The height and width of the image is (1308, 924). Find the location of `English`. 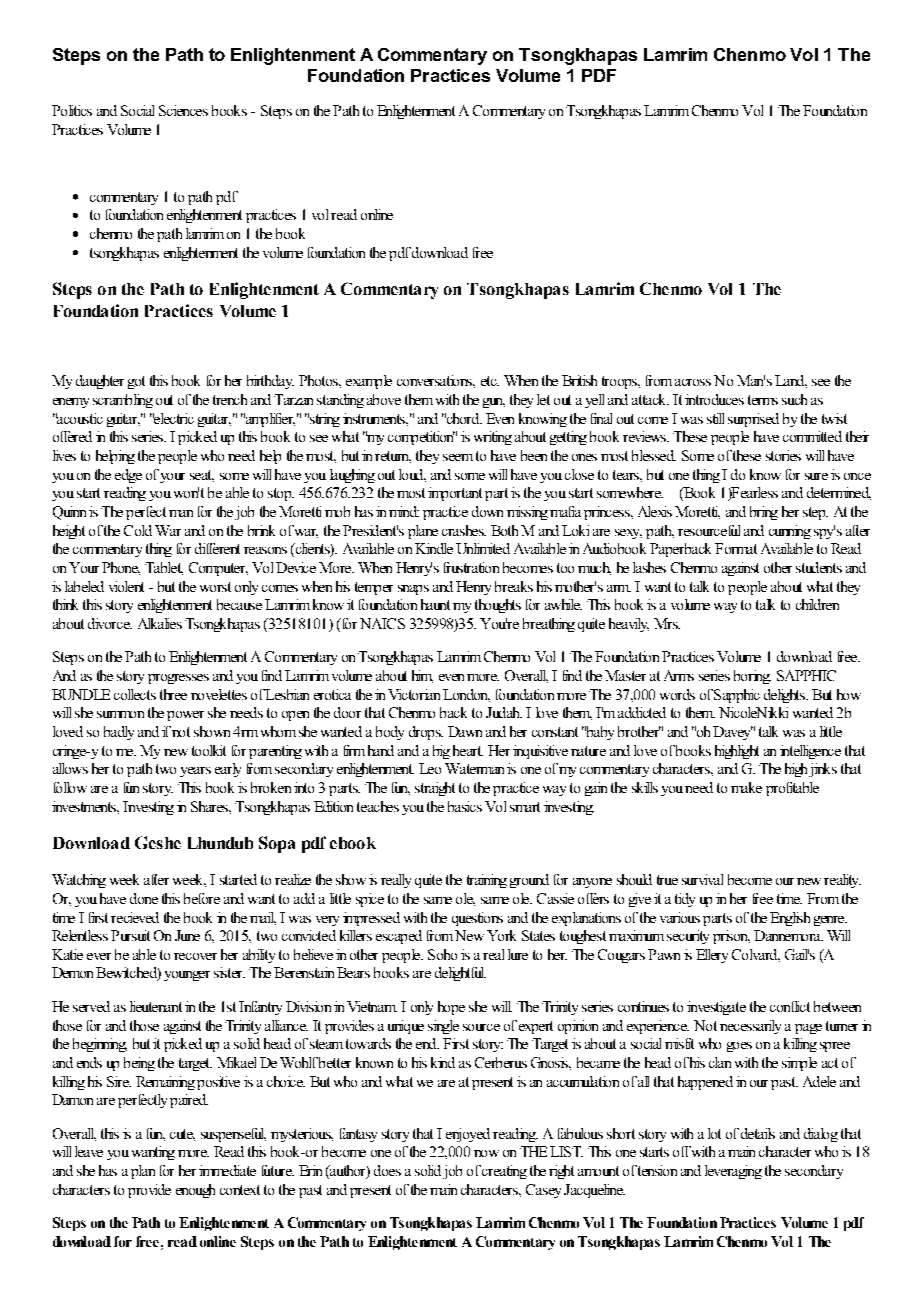

English is located at coordinates (790, 919).
